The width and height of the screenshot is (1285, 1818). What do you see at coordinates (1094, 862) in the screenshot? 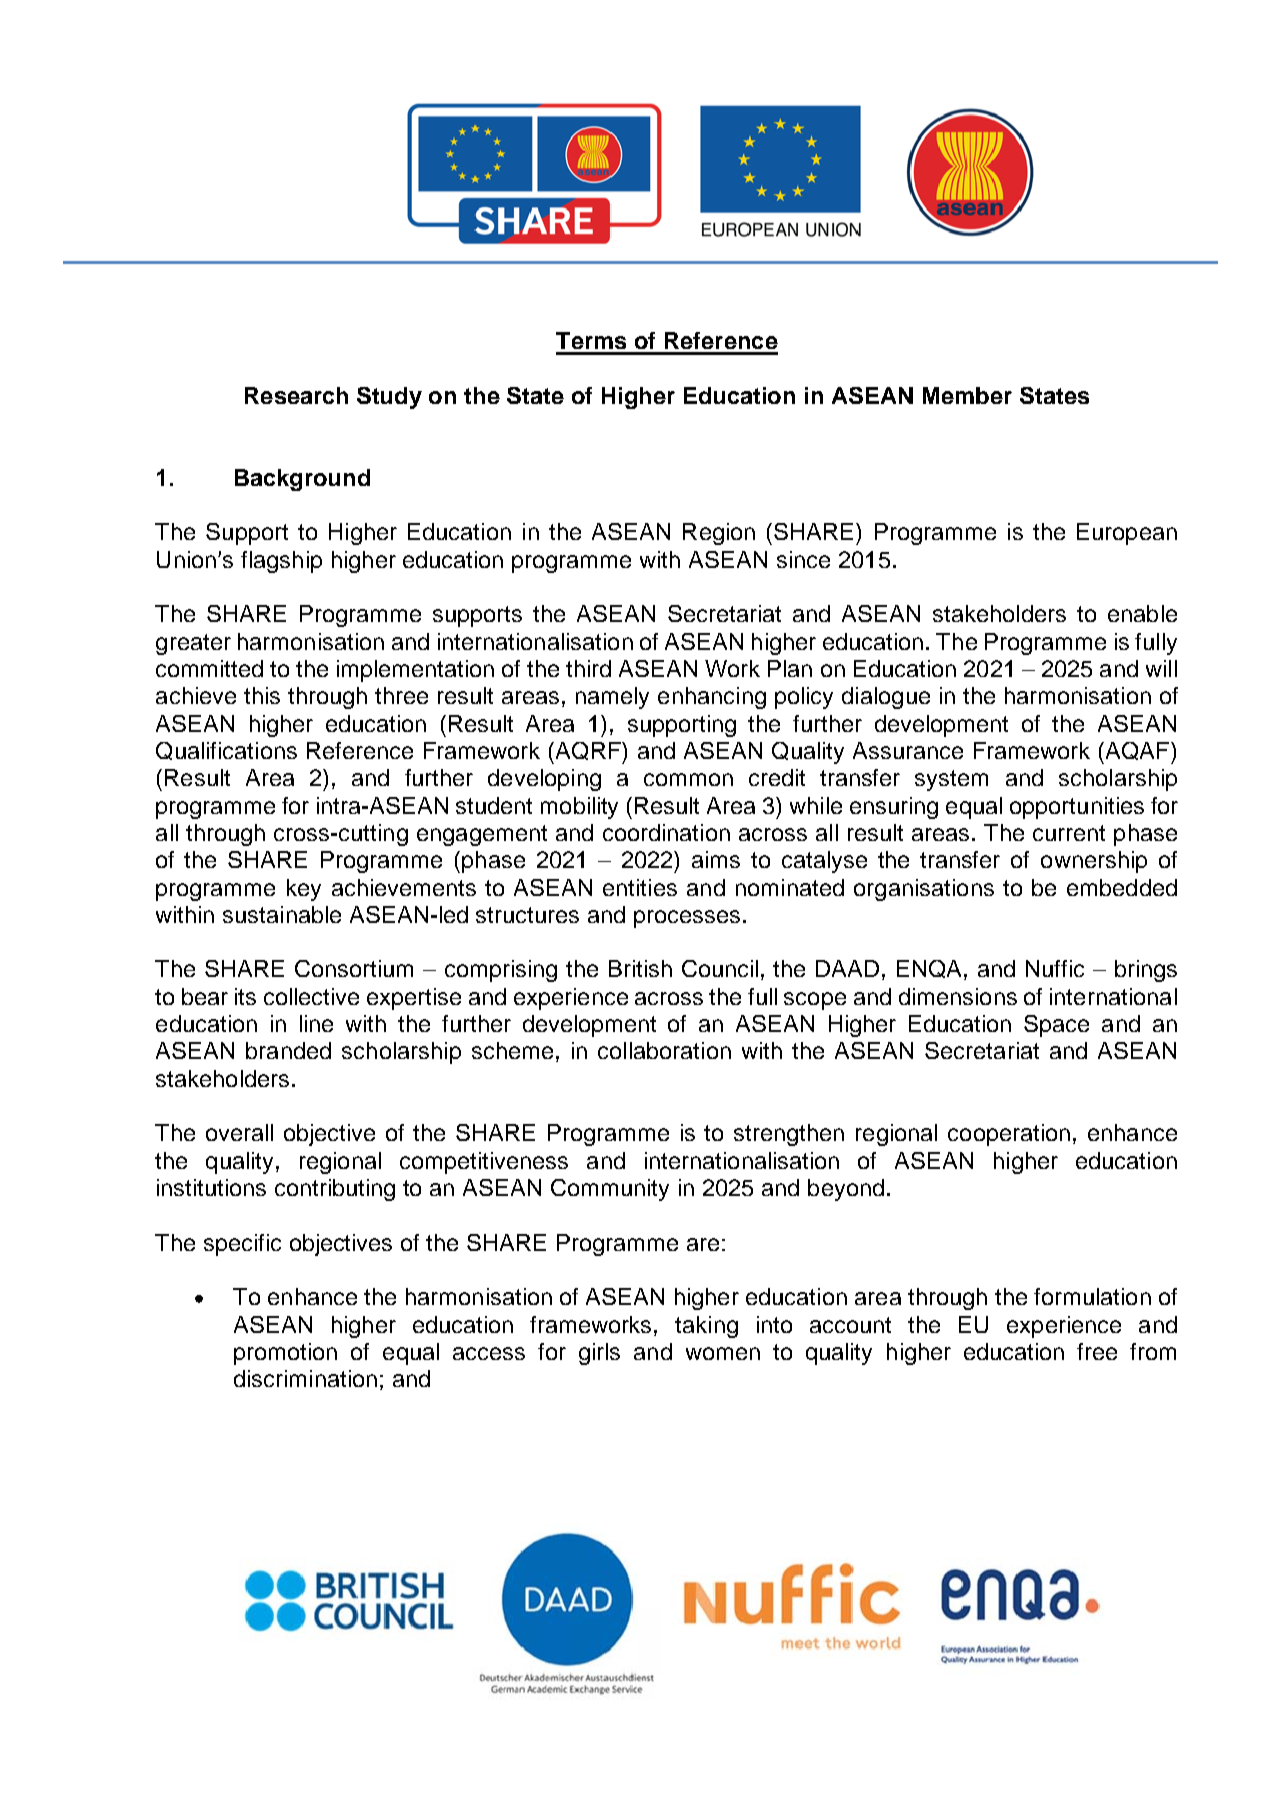
I see `ownership` at bounding box center [1094, 862].
